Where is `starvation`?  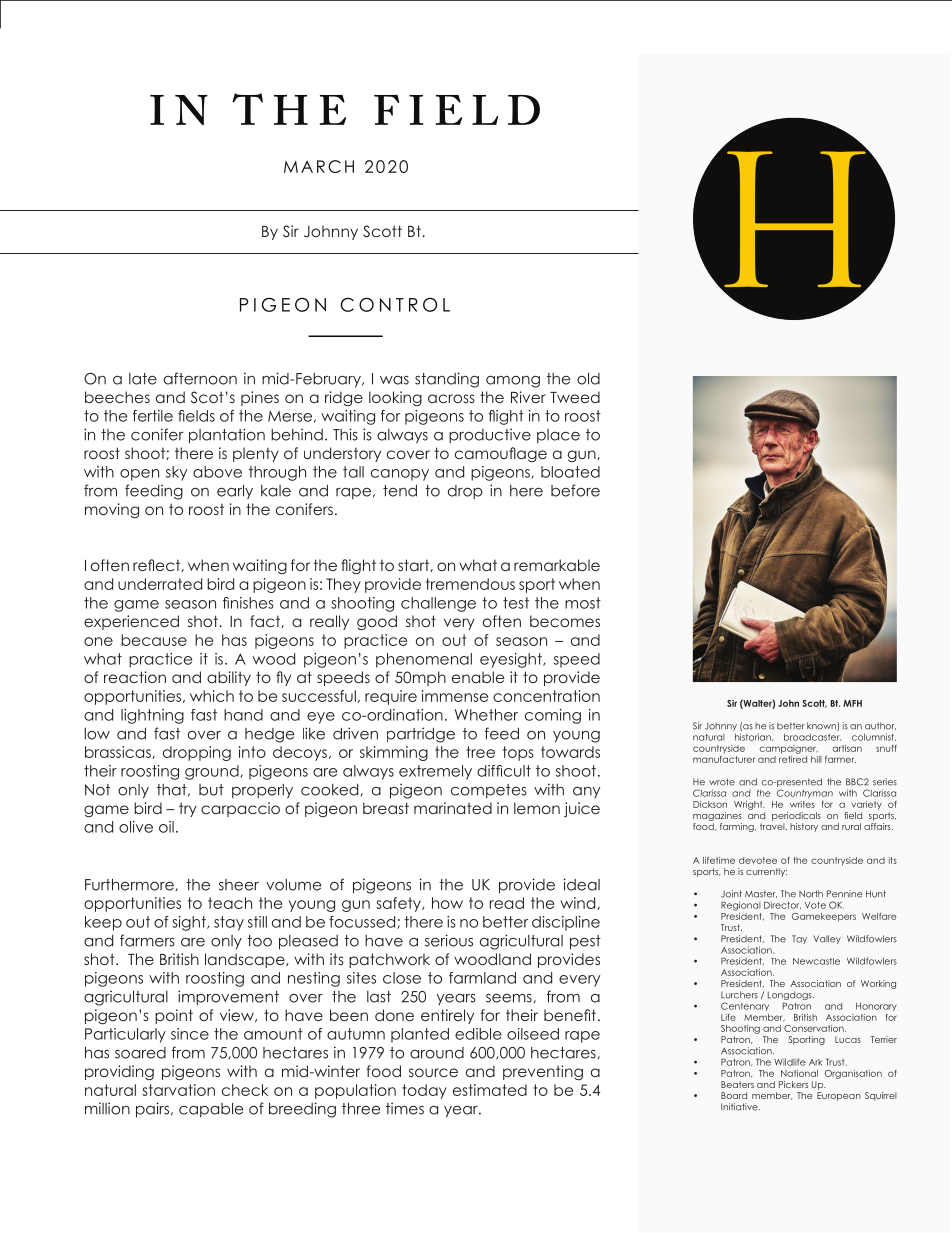
starvation is located at coordinates (178, 1090).
